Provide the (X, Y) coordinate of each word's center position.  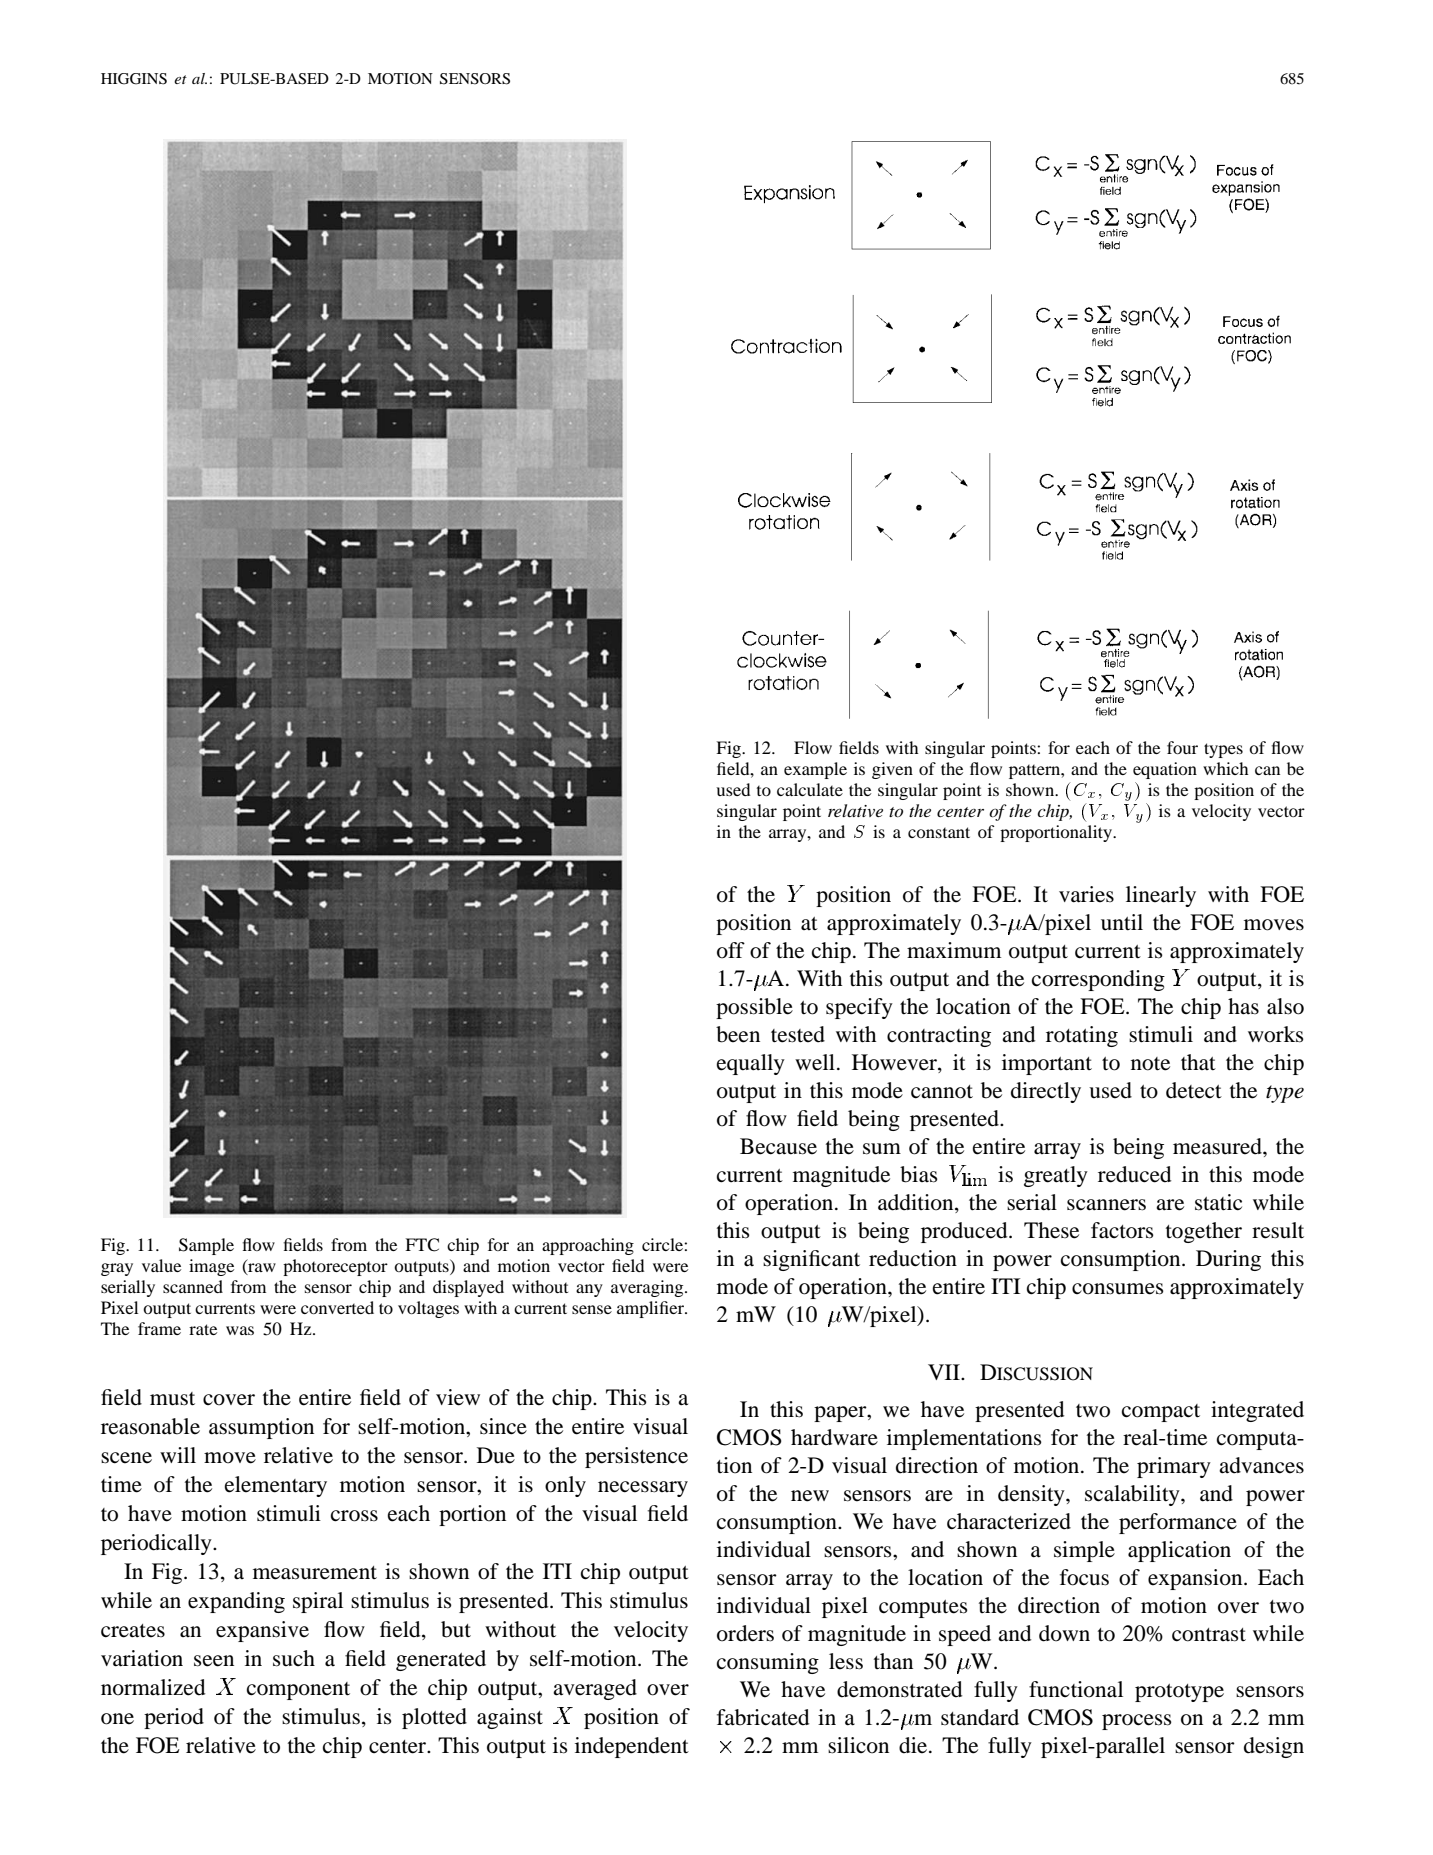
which (1226, 768)
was (240, 1330)
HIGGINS (134, 79)
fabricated (763, 1717)
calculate (810, 789)
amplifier (651, 1309)
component (298, 1691)
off (731, 950)
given (892, 770)
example (815, 770)
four (1182, 747)
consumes (1118, 1289)
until (1122, 922)
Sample (206, 1246)
